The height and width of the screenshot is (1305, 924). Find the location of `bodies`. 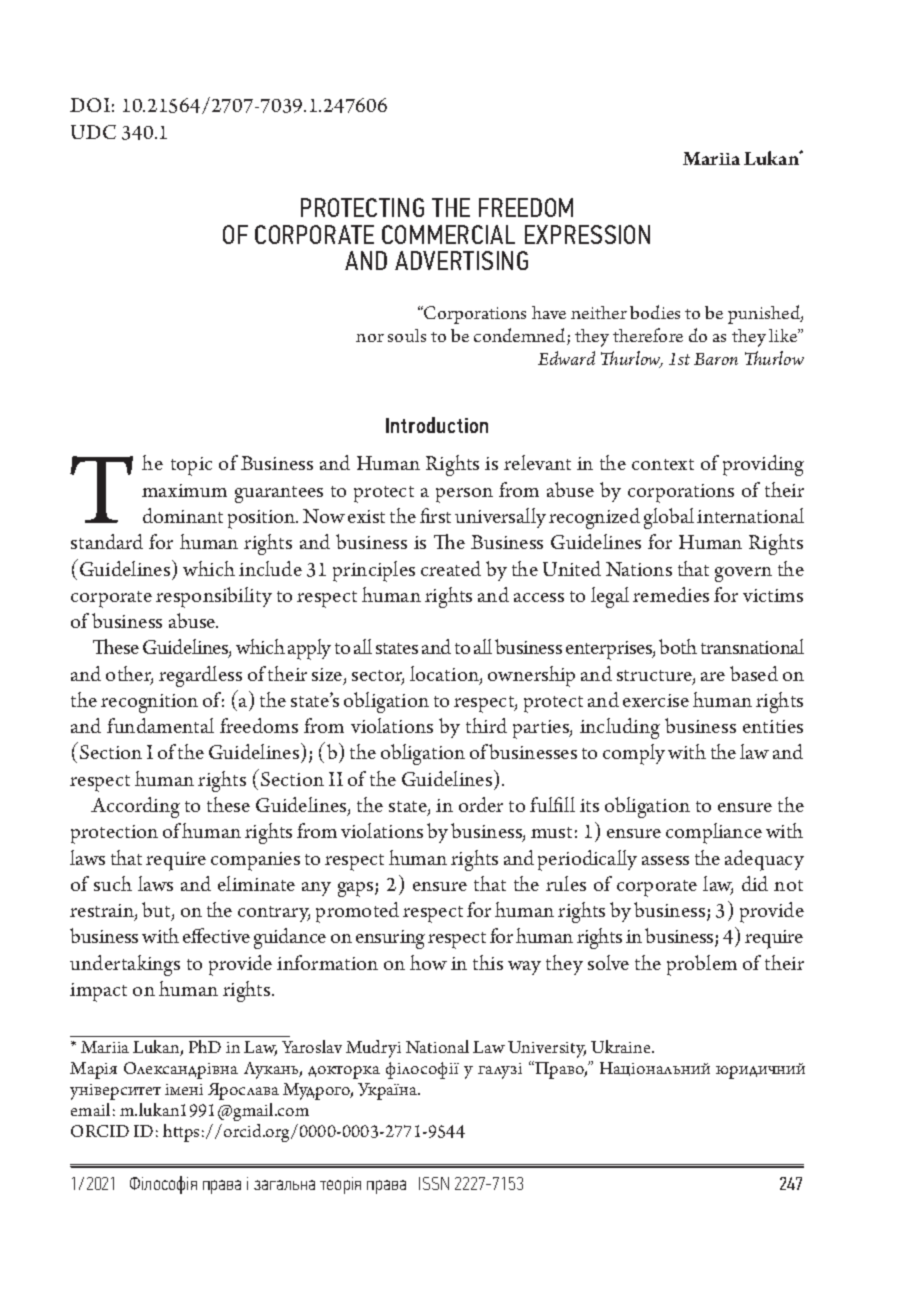

bodies is located at coordinates (655, 312).
